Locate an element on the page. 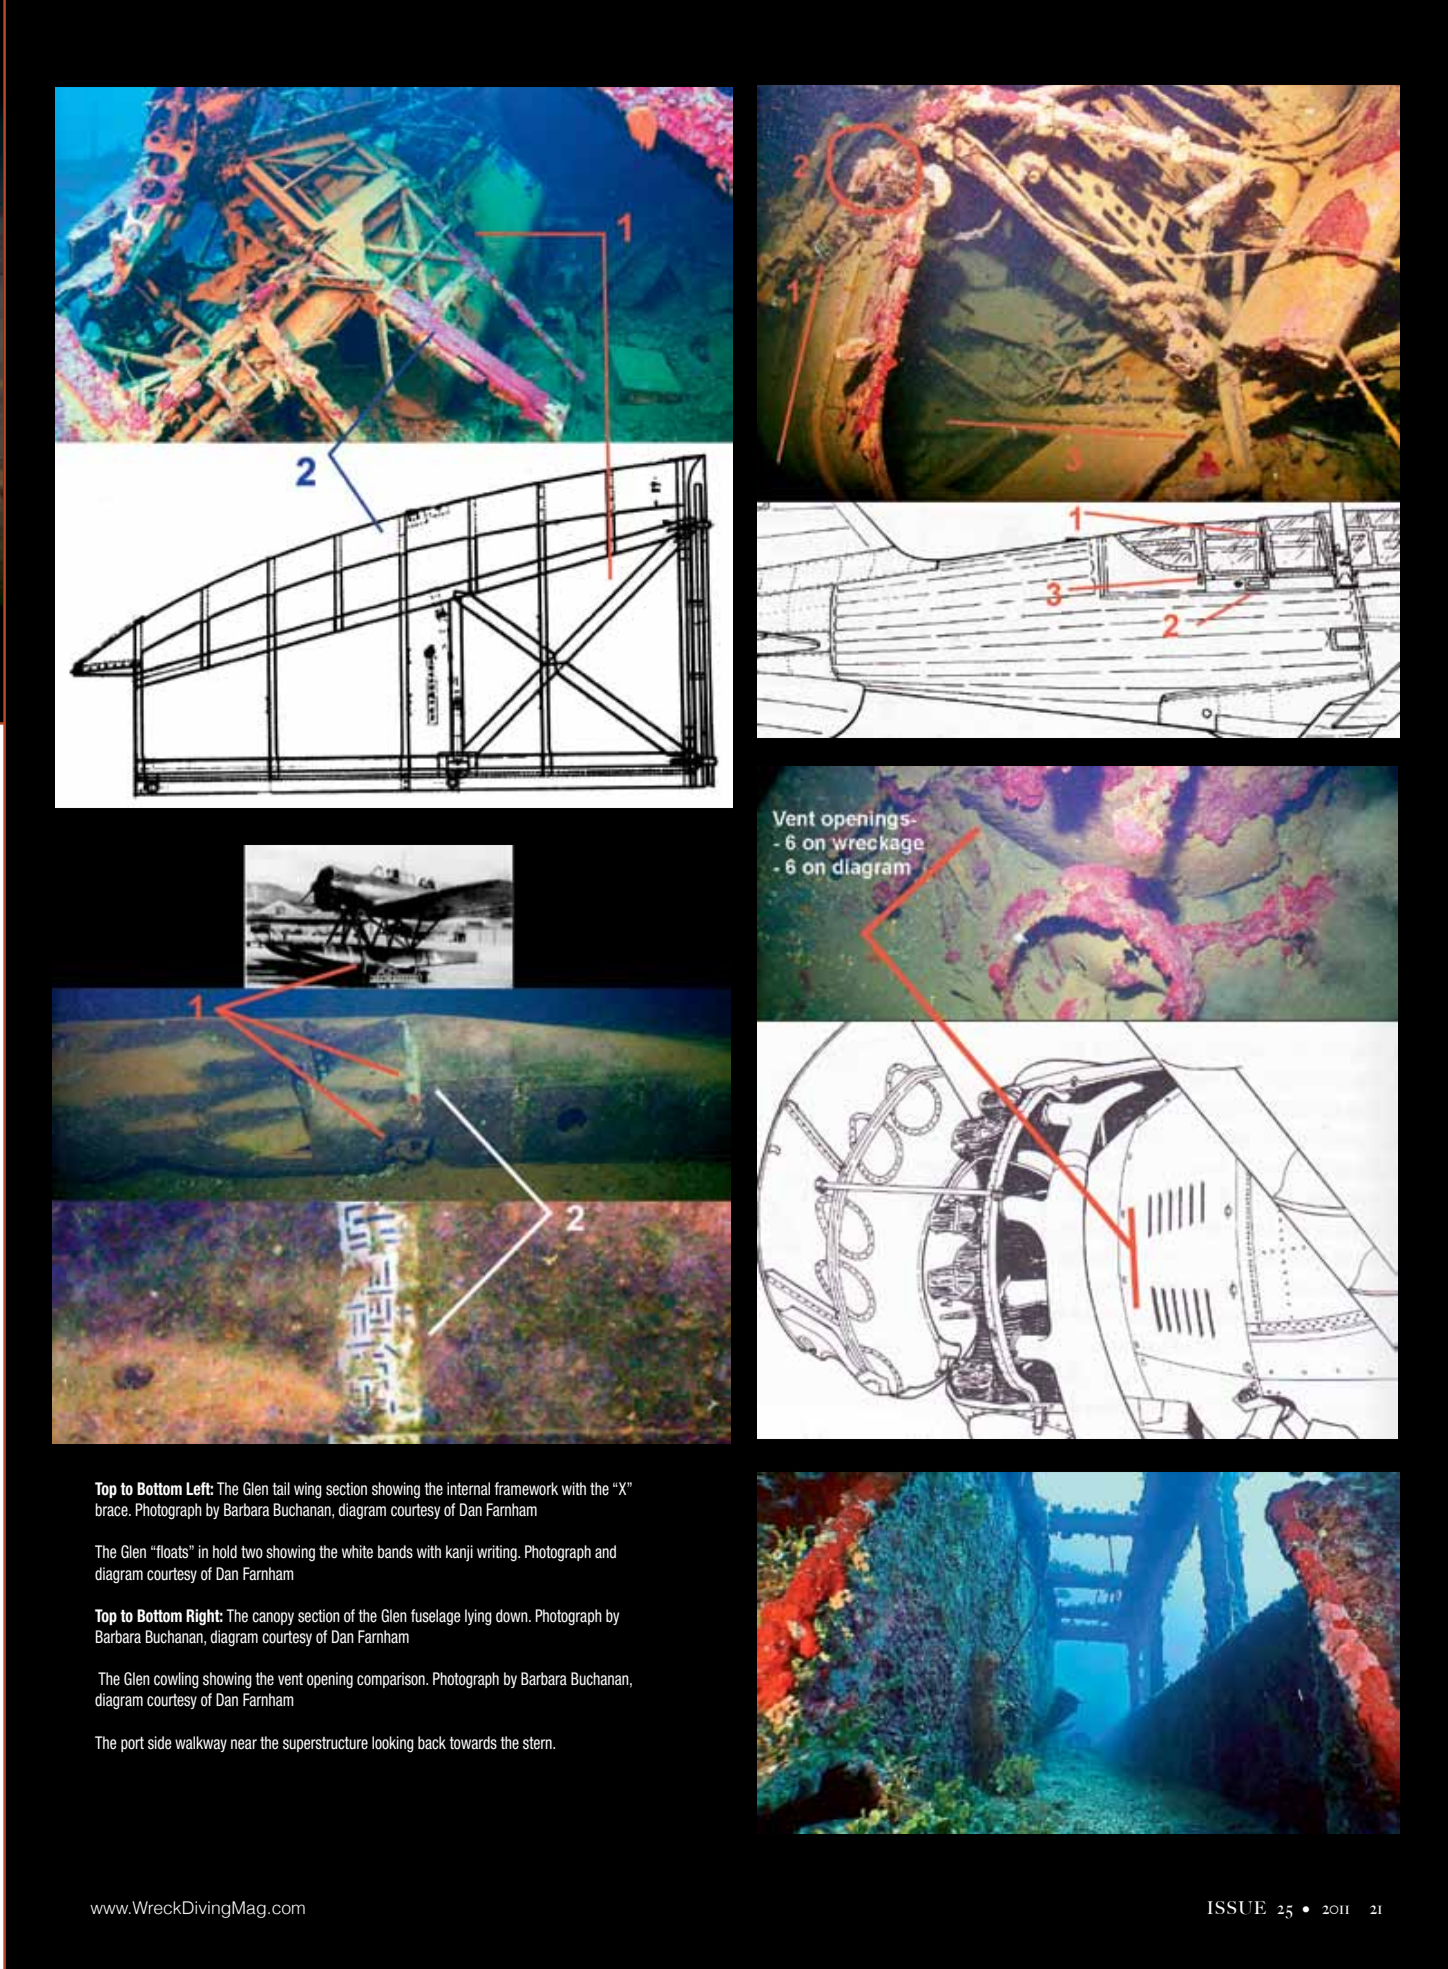 The image size is (1448, 1969). stern is located at coordinates (538, 1743).
